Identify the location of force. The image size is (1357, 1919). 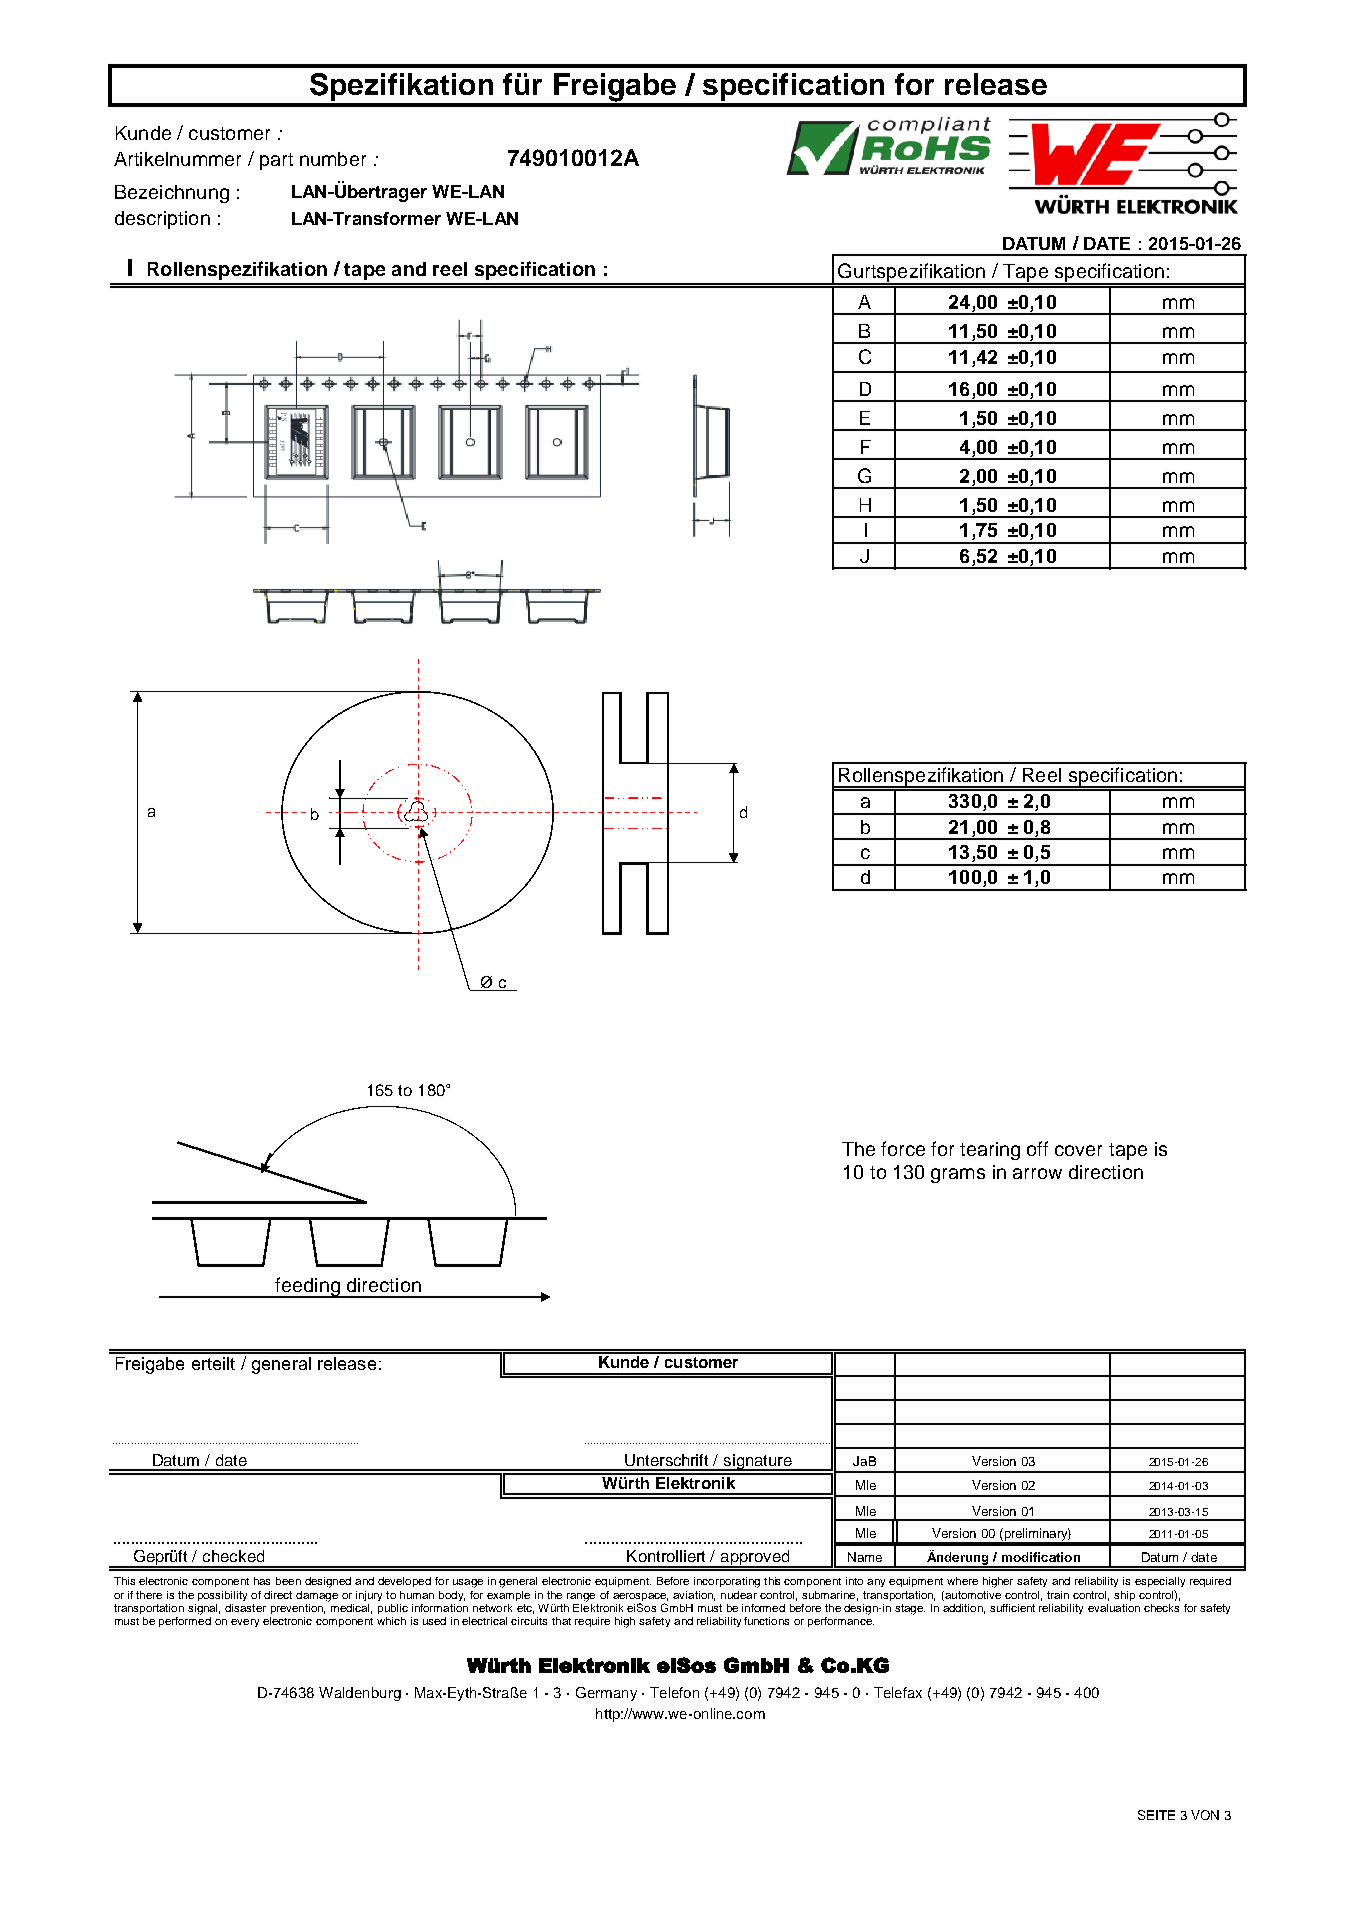
(903, 1148).
